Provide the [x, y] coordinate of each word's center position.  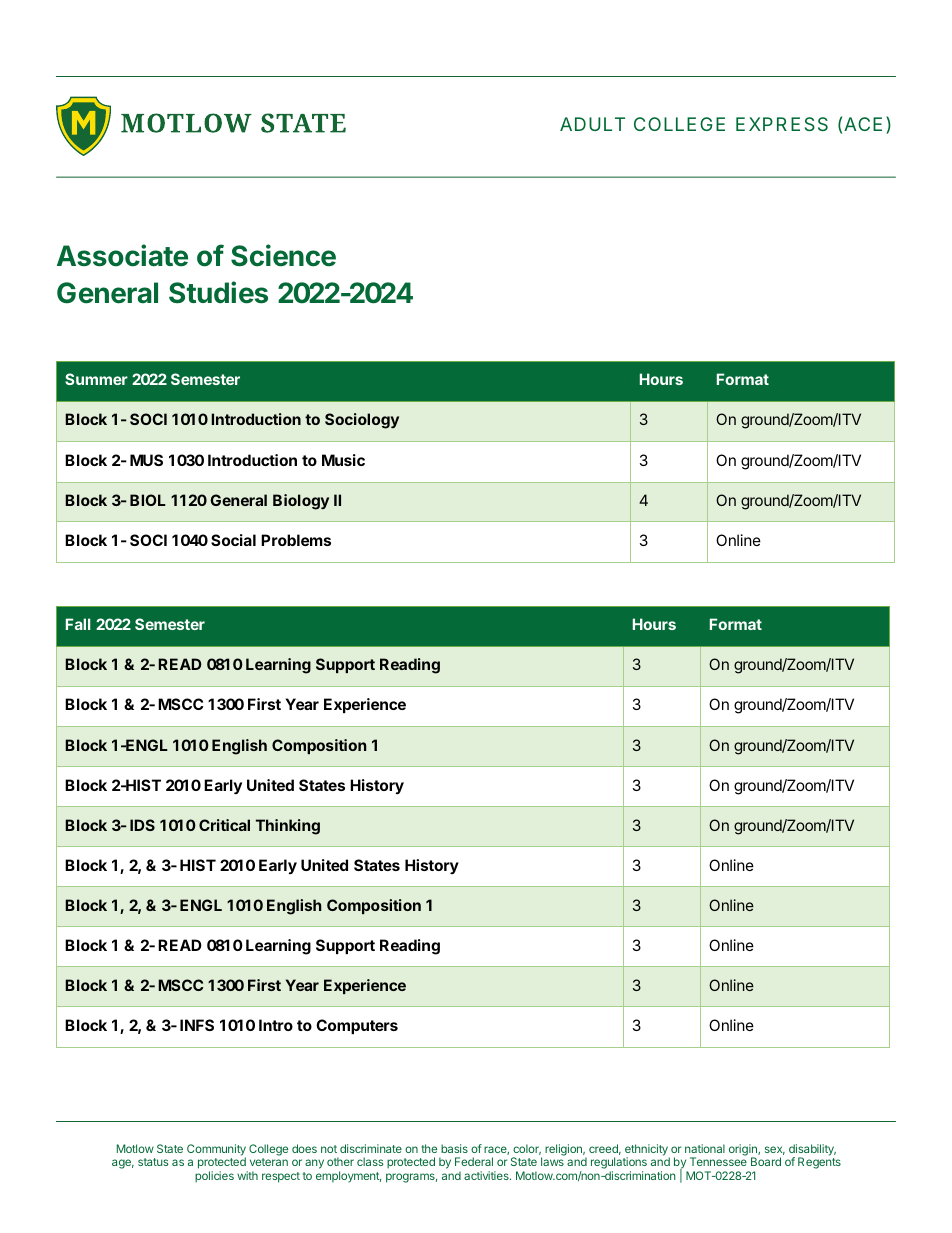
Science [283, 255]
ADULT [592, 124]
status [153, 1162]
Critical [224, 825]
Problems [296, 540]
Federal [474, 1161]
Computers [357, 1026]
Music [343, 460]
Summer [96, 379]
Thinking [288, 827]
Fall [78, 624]
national [705, 1148]
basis [454, 1148]
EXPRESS [782, 124]
